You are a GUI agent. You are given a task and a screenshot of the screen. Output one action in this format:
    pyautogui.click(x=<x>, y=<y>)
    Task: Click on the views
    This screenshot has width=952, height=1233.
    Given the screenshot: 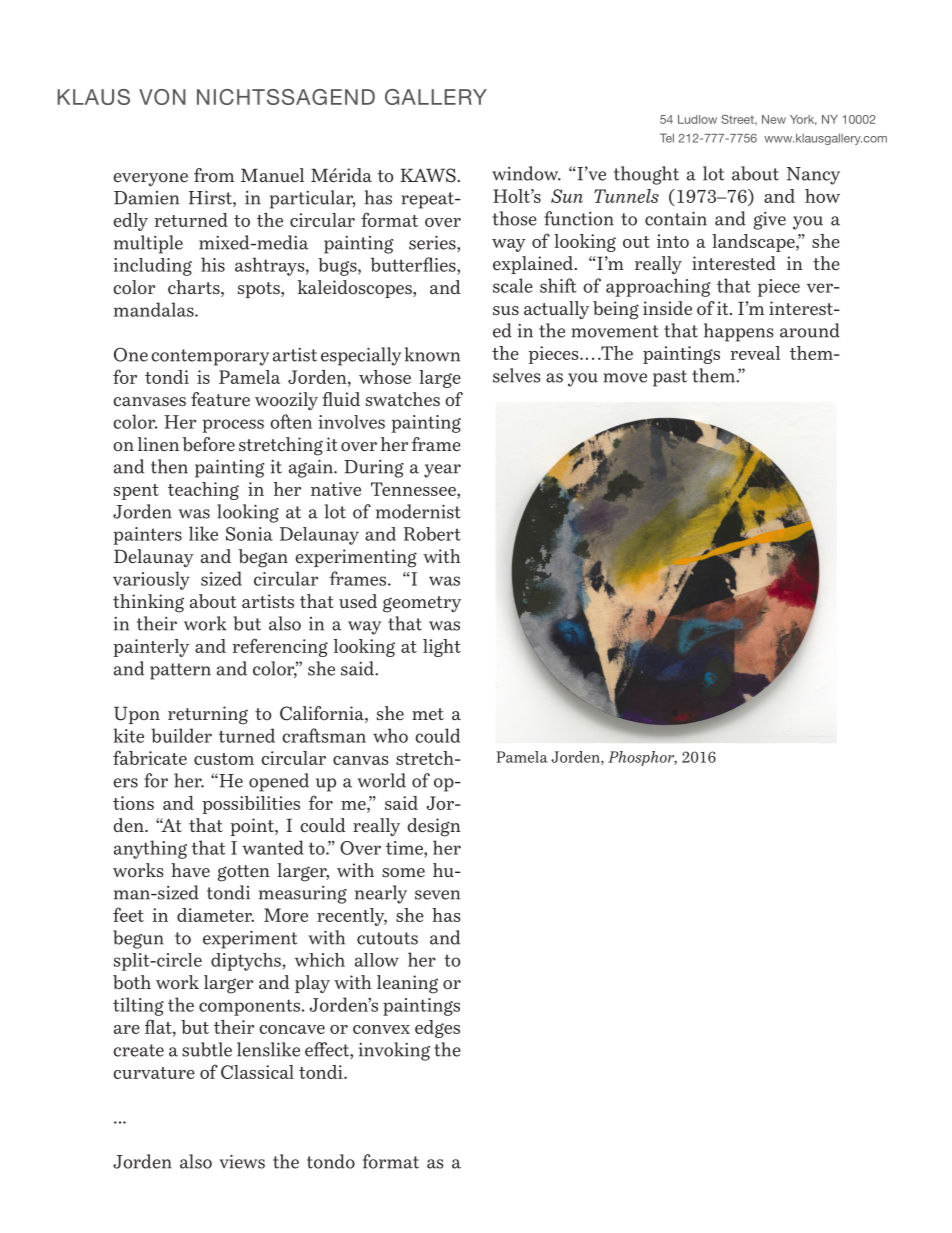 What is the action you would take?
    pyautogui.click(x=242, y=1162)
